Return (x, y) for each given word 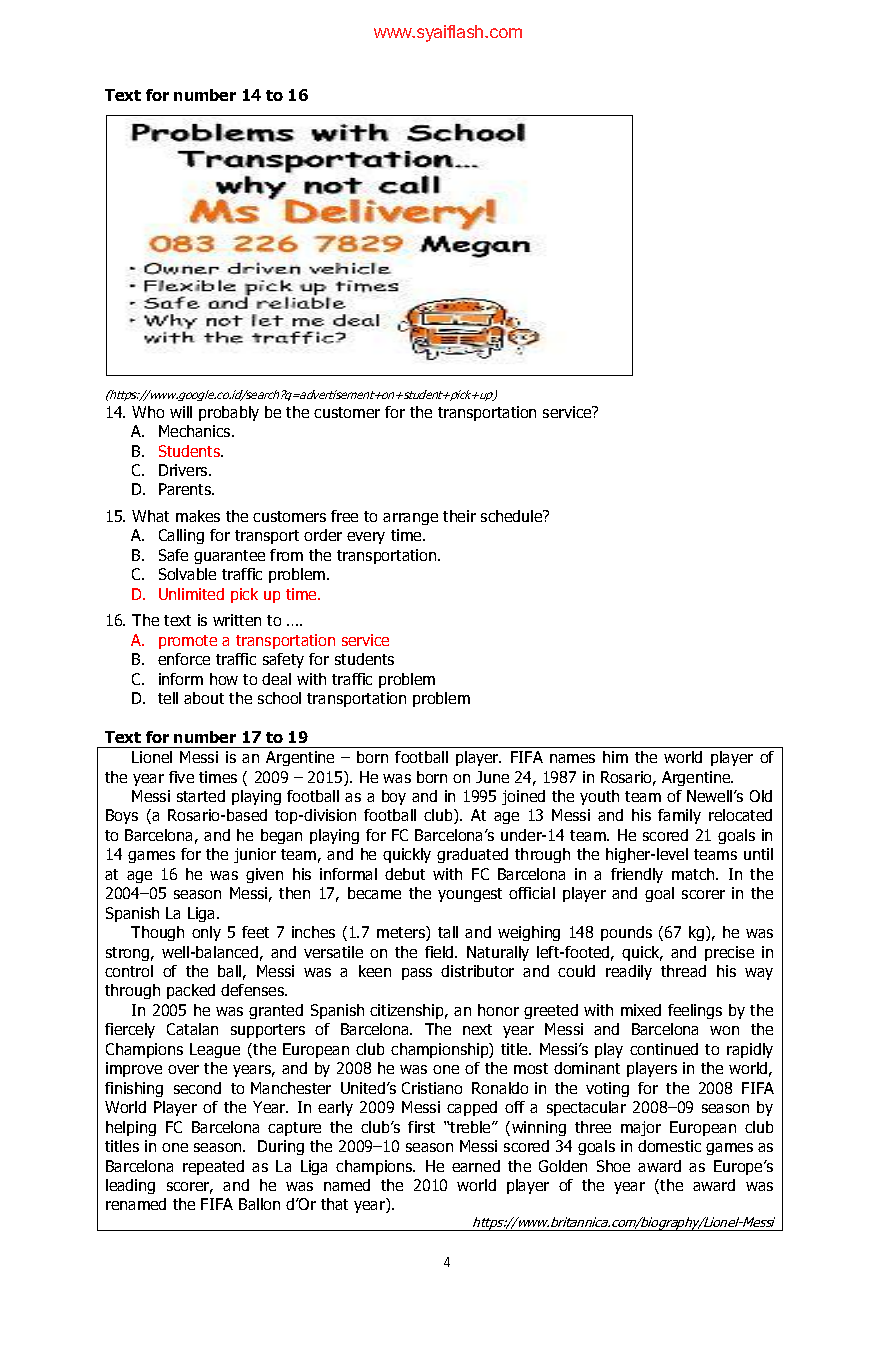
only (206, 933)
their (459, 516)
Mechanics (196, 431)
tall (448, 932)
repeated (213, 1167)
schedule (513, 516)
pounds (626, 933)
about (204, 698)
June (492, 777)
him (615, 757)
